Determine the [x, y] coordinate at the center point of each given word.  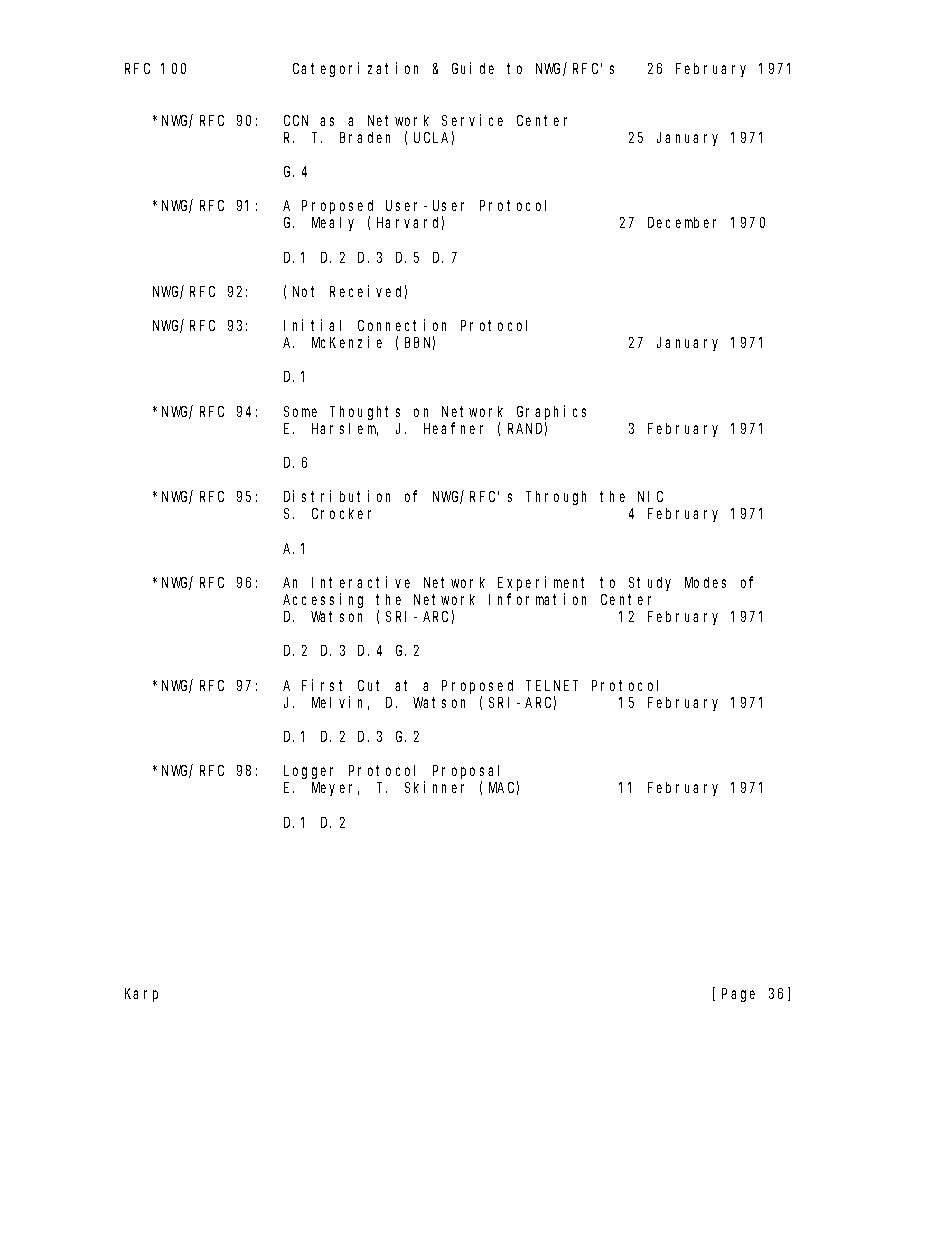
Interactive [361, 582]
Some [300, 411]
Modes [705, 582]
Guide [473, 68]
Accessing [323, 600]
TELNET [552, 685]
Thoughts [365, 413]
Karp [141, 995]
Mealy [333, 224]
